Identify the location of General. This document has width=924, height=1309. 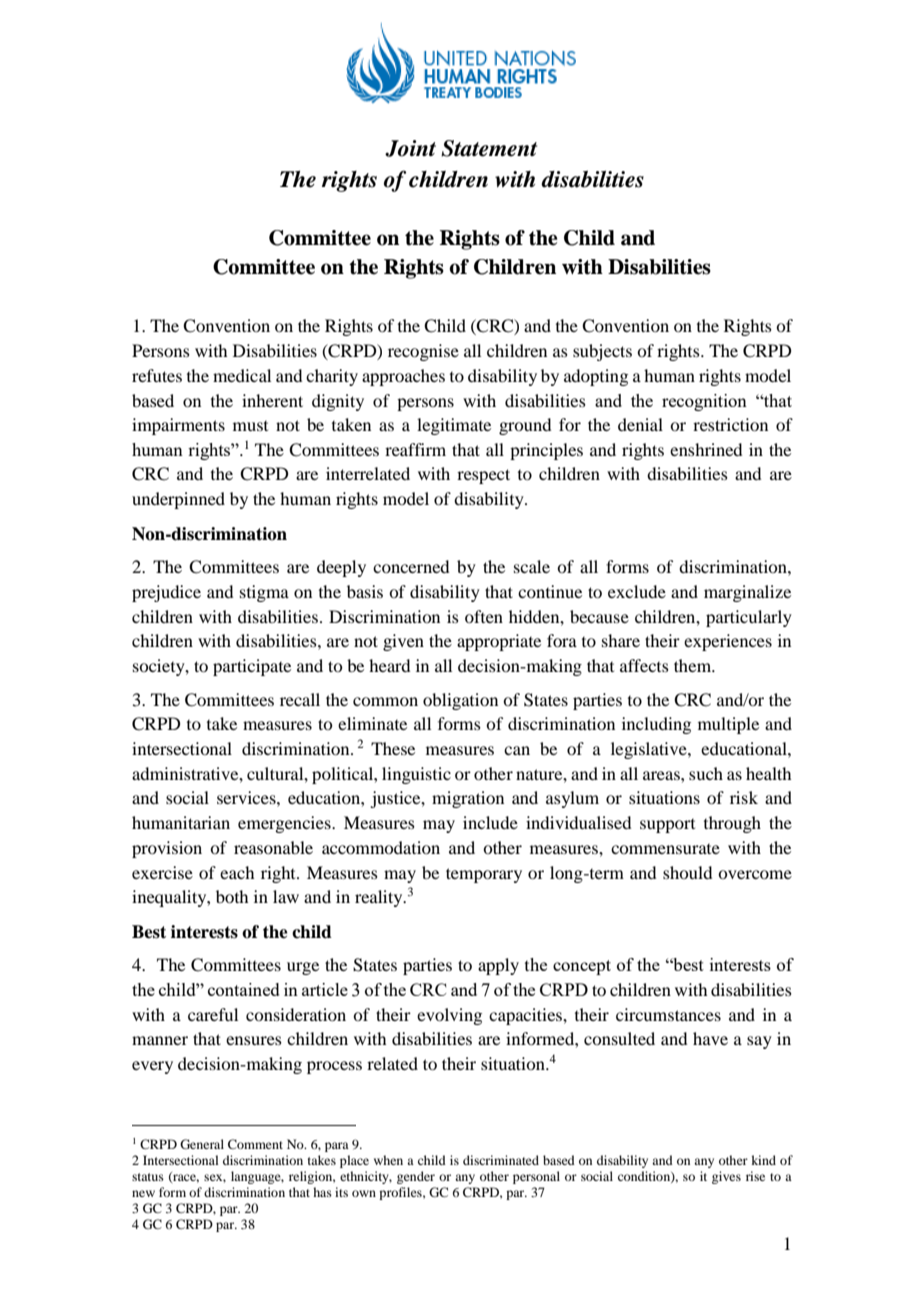
(202, 1144).
